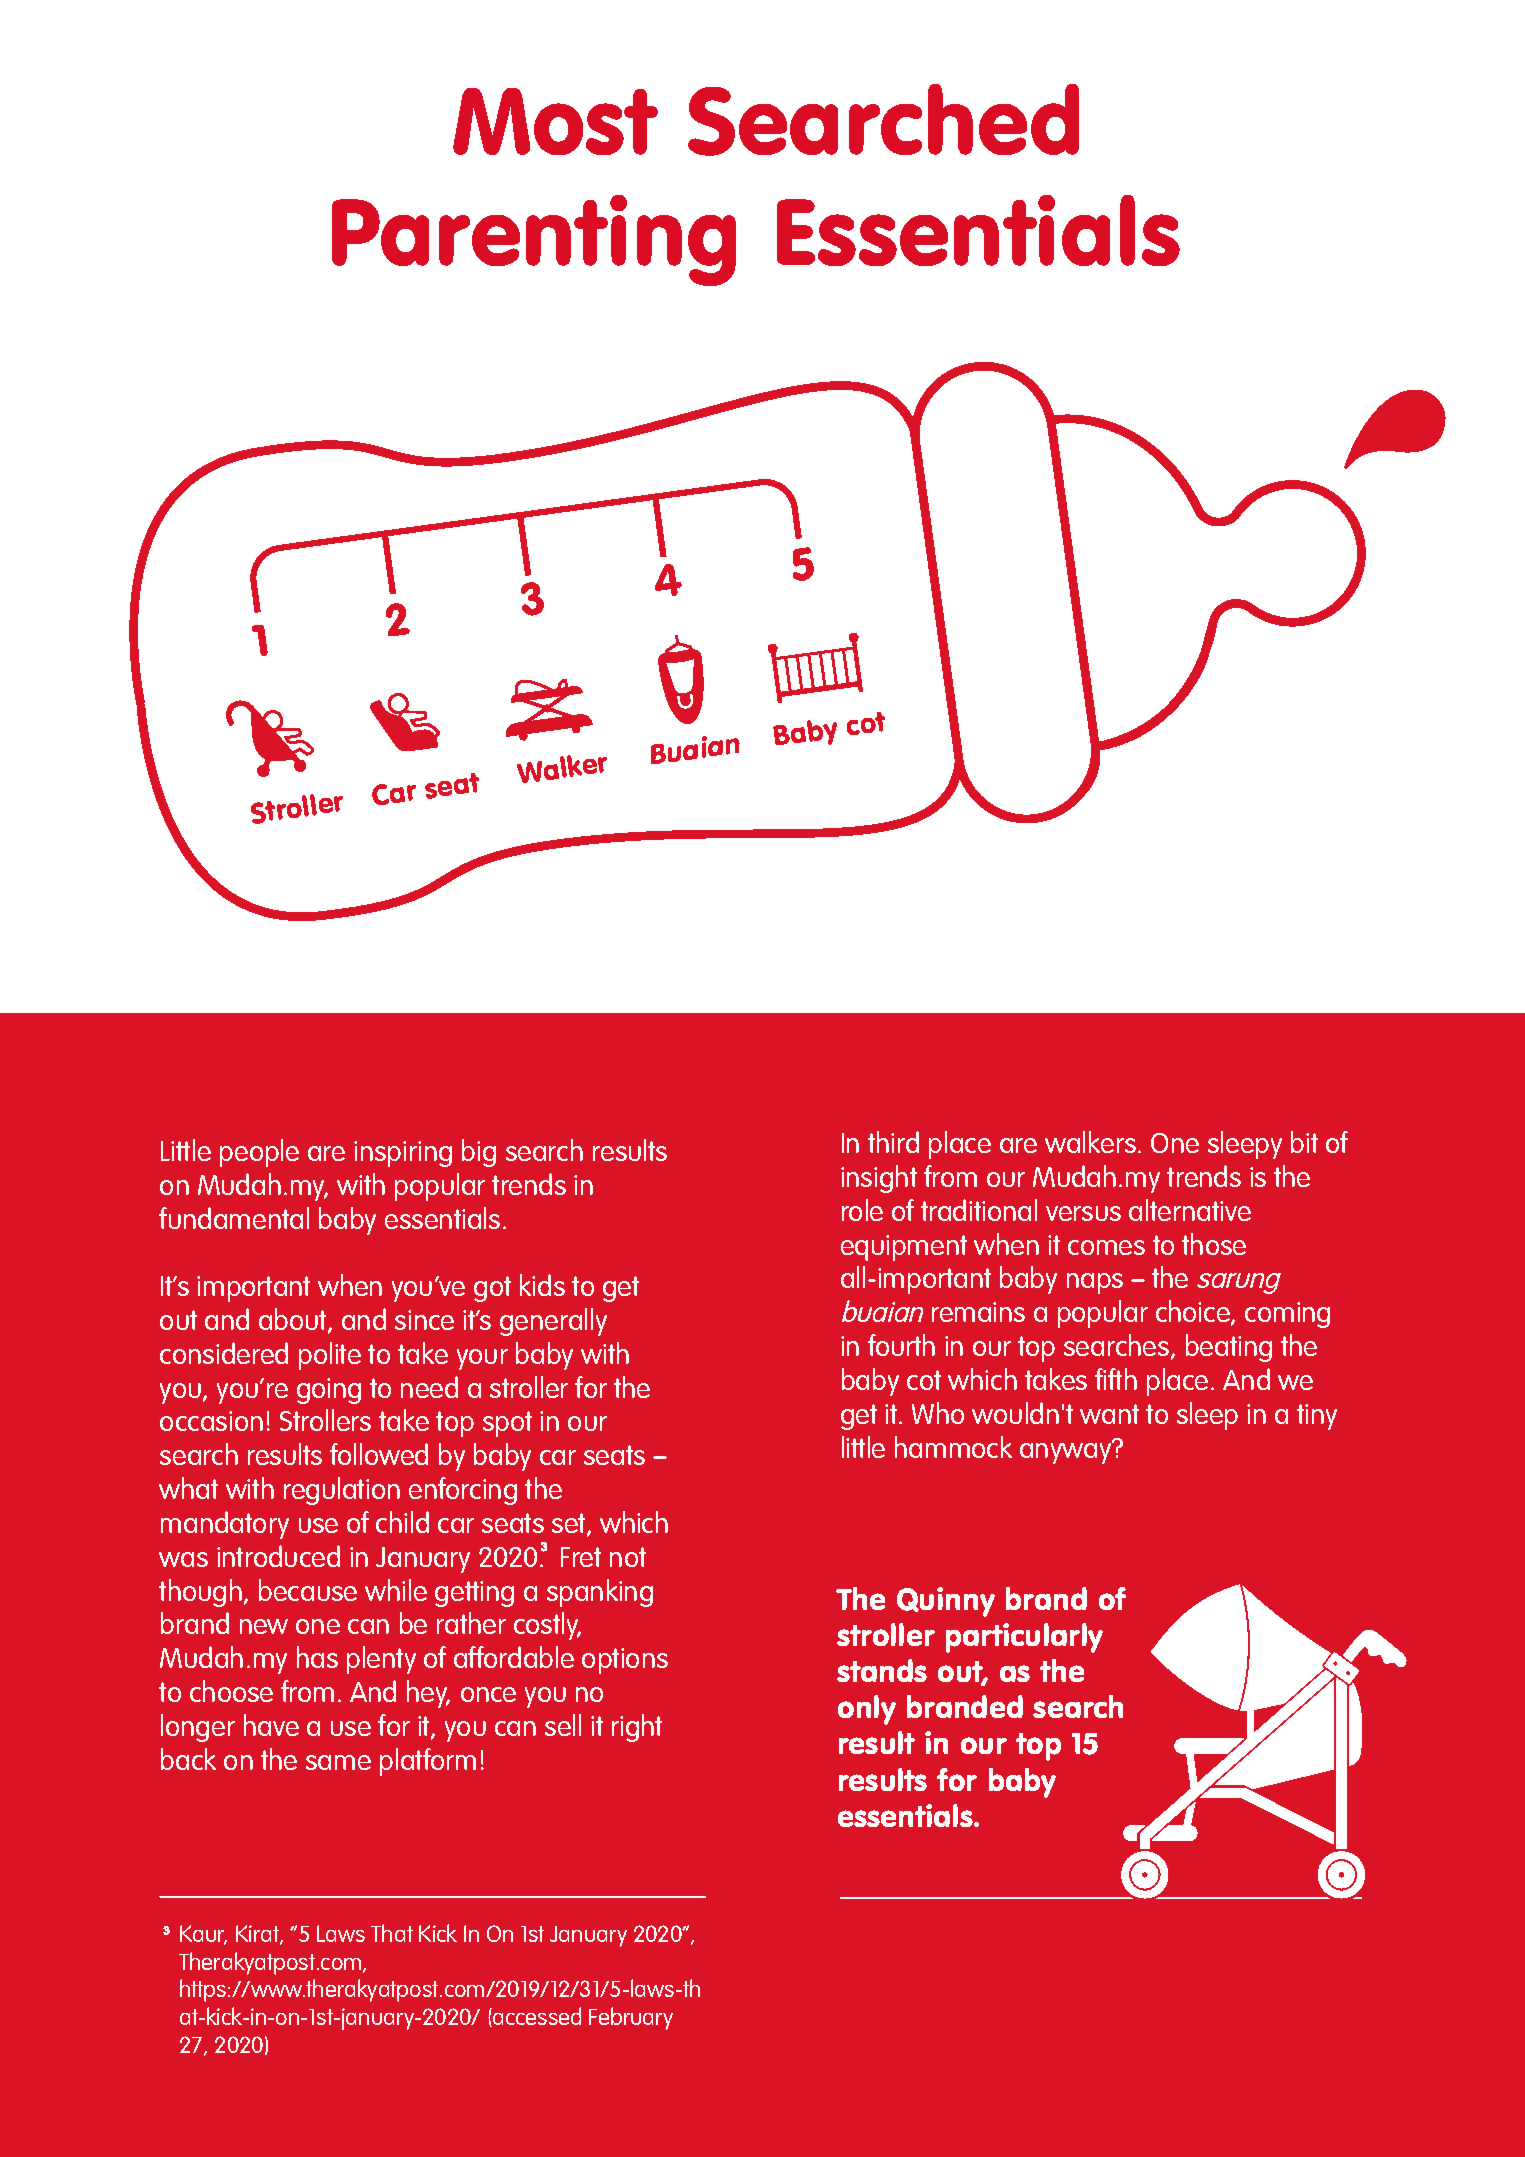 This screenshot has height=2157, width=1525. Describe the element at coordinates (330, 1356) in the screenshot. I see `polite` at that location.
